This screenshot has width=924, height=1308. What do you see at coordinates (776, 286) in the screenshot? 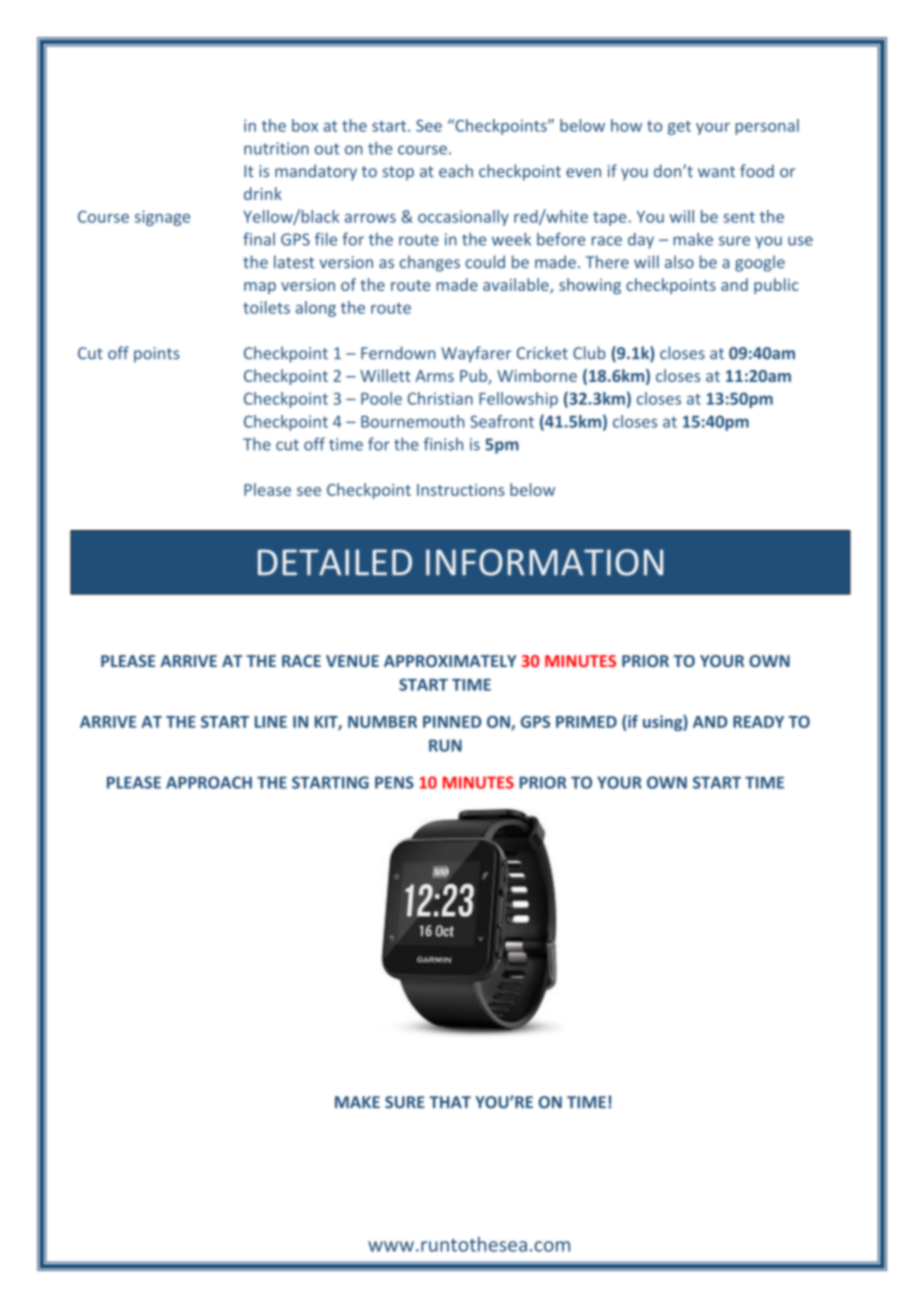
I see `public` at bounding box center [776, 286].
